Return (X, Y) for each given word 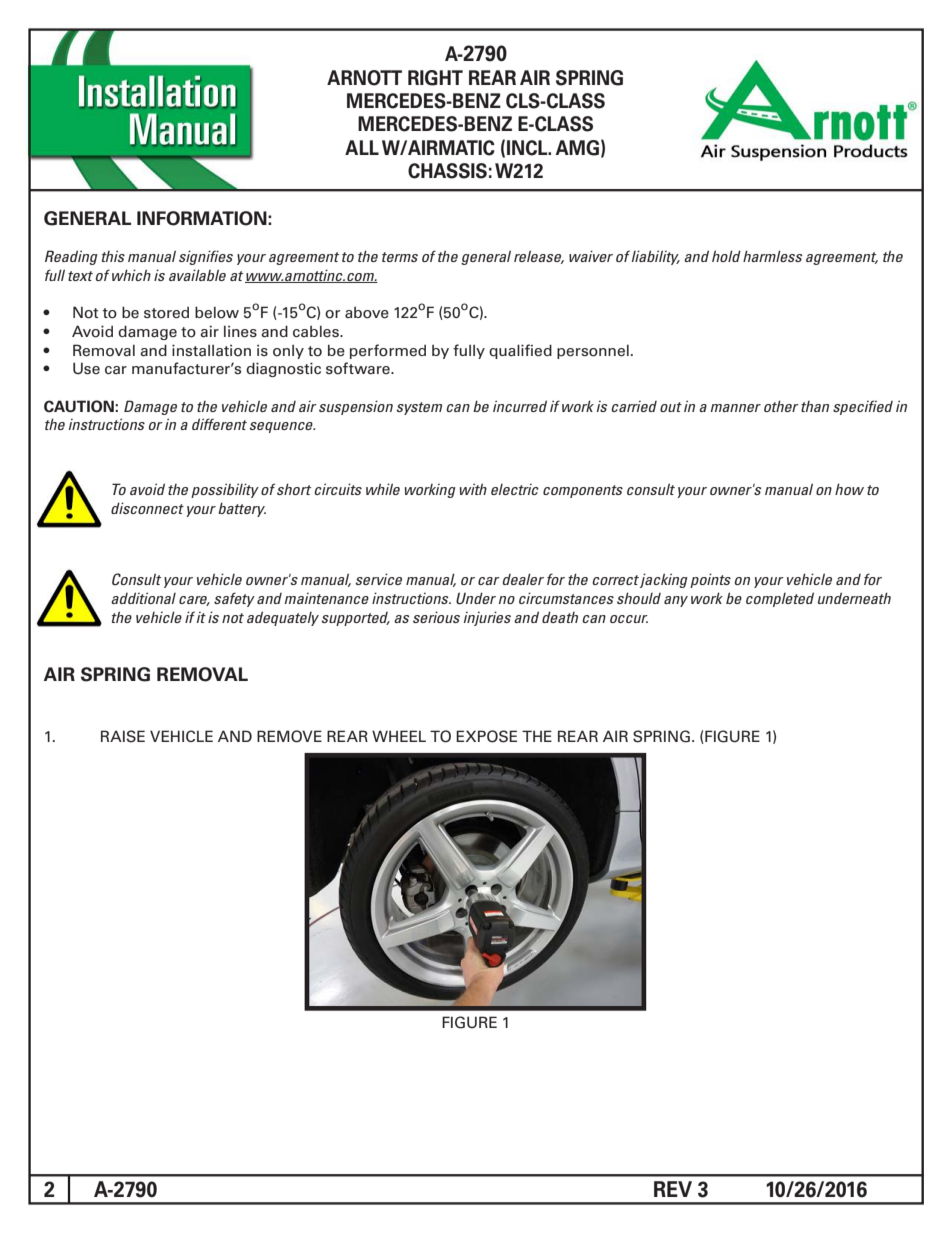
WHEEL (399, 736)
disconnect (147, 508)
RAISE (123, 736)
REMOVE (289, 736)
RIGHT (435, 78)
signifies (206, 257)
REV (673, 1189)
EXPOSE (486, 736)
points (710, 580)
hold (726, 256)
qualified (520, 351)
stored (166, 313)
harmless (773, 256)
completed (780, 599)
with (473, 489)
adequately (283, 618)
